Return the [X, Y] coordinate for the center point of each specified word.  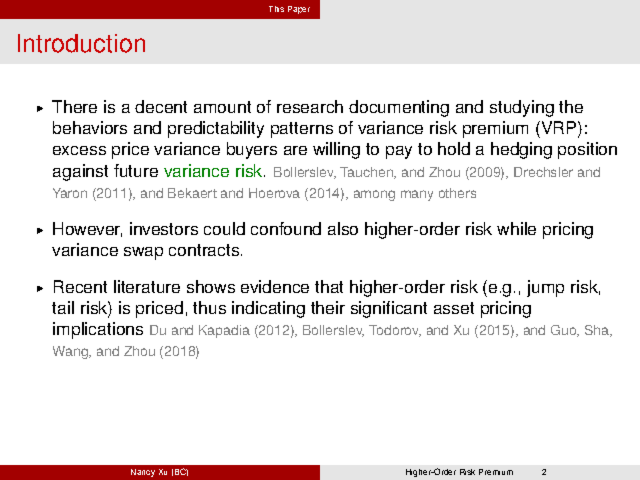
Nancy [143, 473]
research [310, 106]
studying [522, 108]
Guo [565, 331]
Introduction [81, 43]
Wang [71, 352]
